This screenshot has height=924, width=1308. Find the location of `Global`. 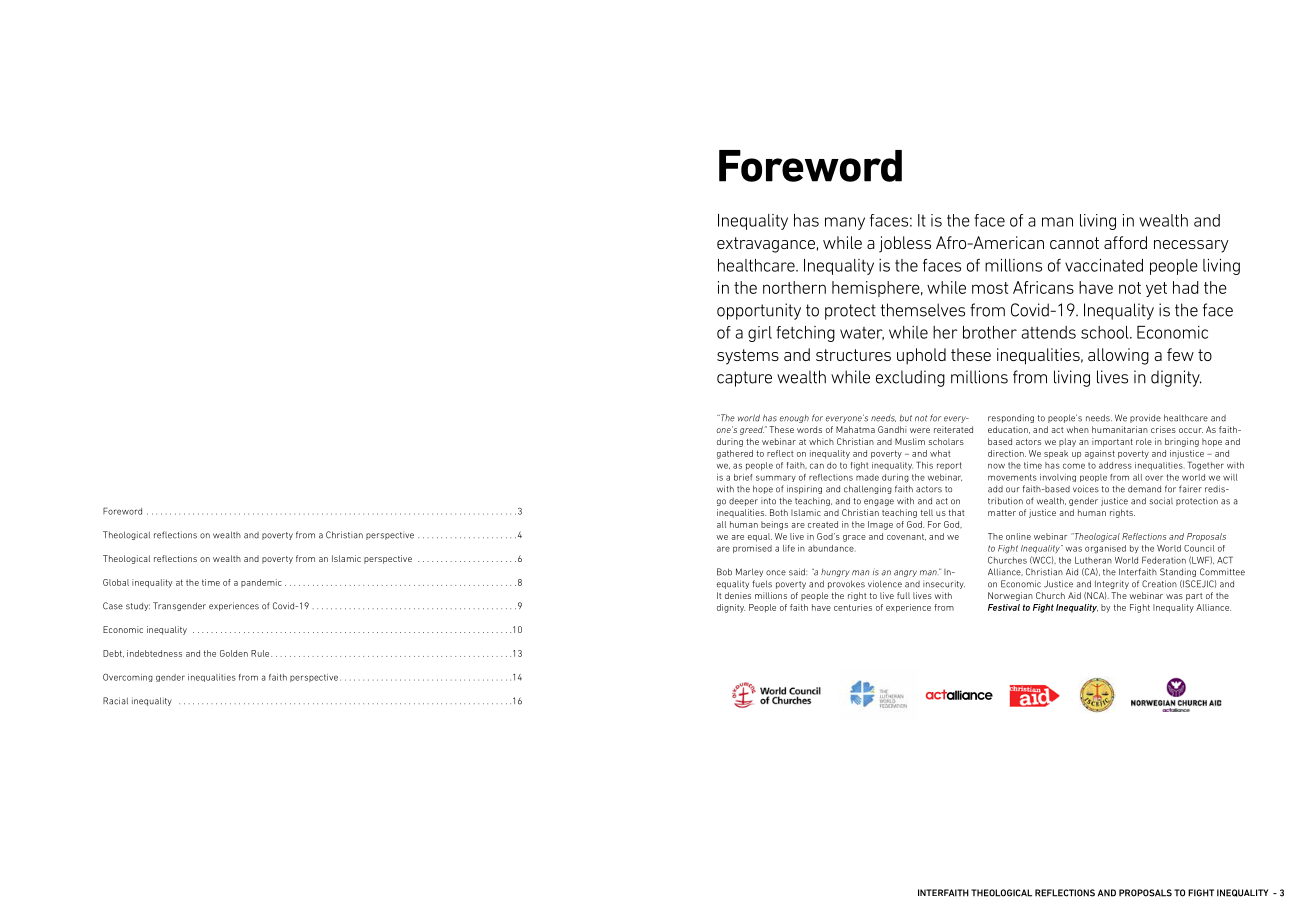

Global is located at coordinates (116, 582).
